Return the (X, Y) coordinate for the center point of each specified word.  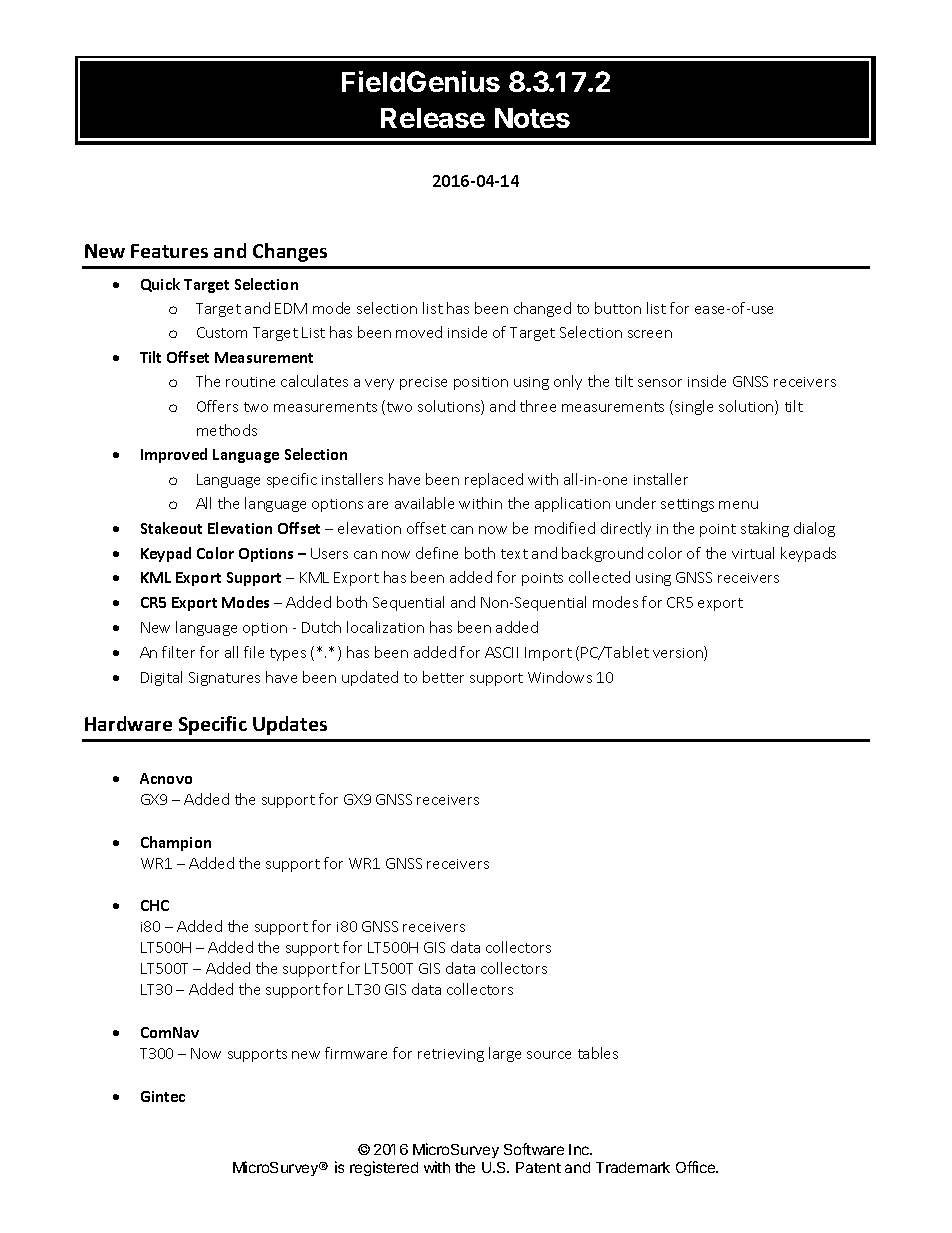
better (443, 677)
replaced (494, 480)
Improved (174, 455)
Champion (176, 843)
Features (169, 251)
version (679, 653)
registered (384, 1168)
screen (650, 334)
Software (534, 1149)
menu (738, 505)
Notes (532, 118)
